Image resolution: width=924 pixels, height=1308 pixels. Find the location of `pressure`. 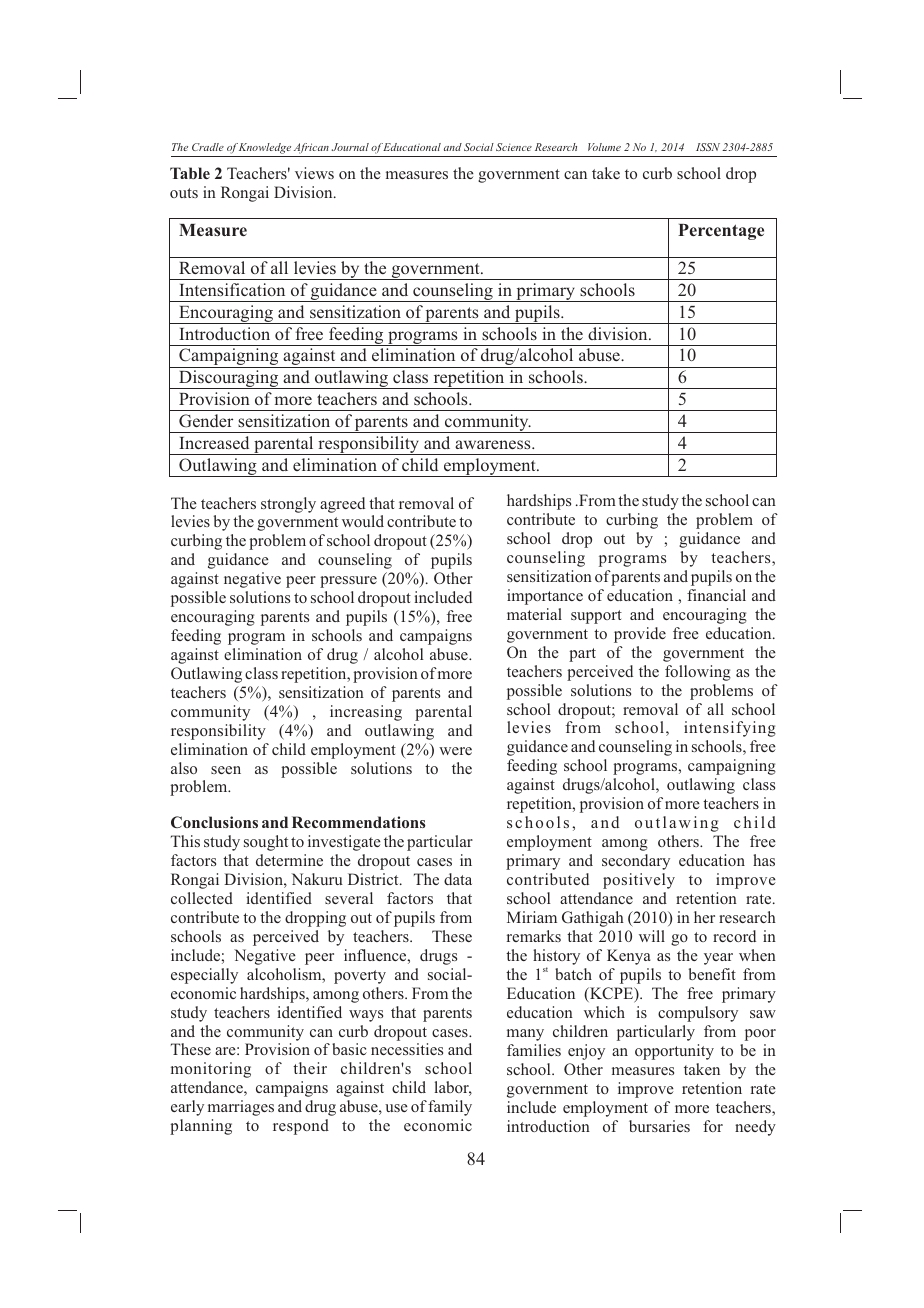

pressure is located at coordinates (348, 582).
